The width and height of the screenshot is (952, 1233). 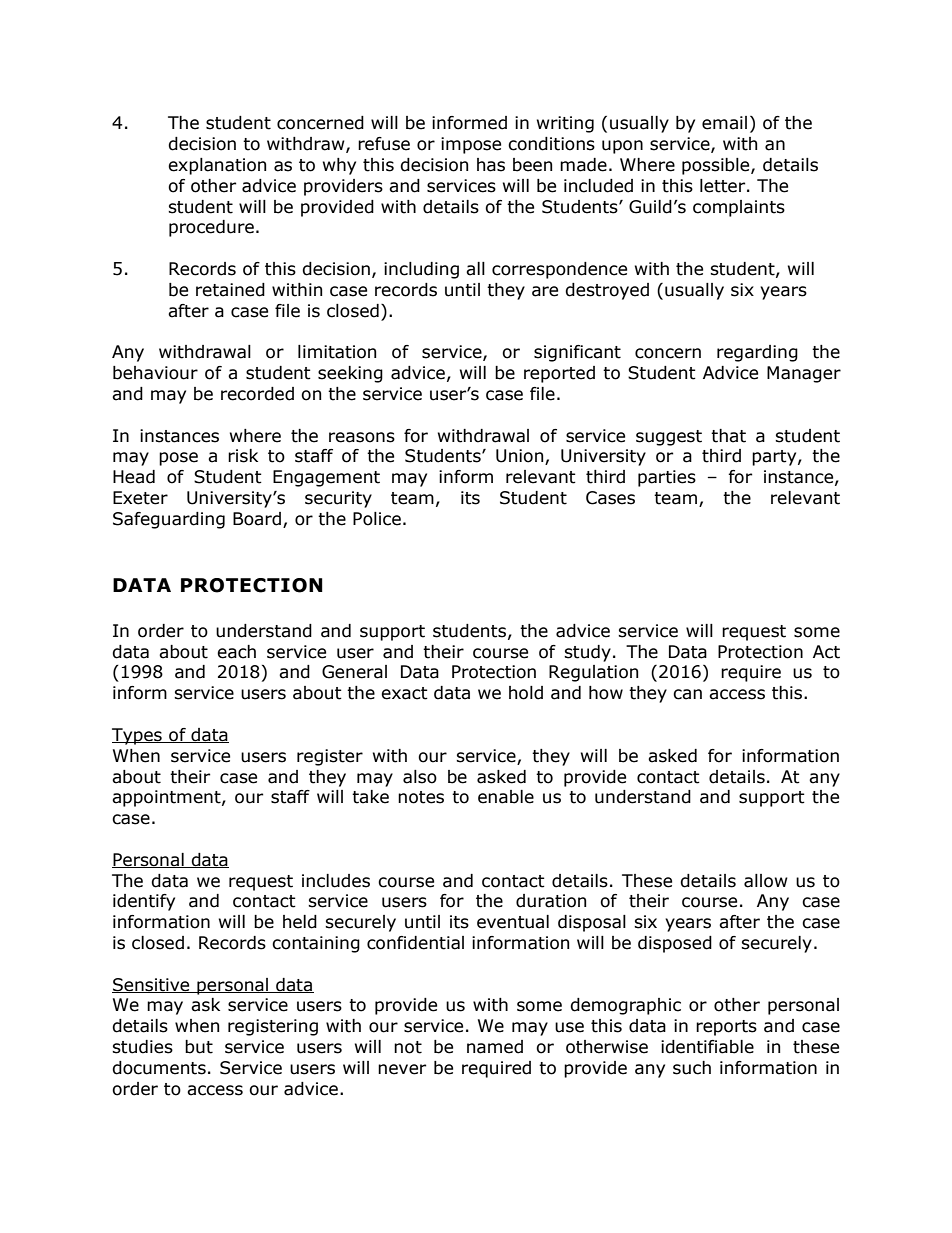 I want to click on allow, so click(x=766, y=881).
